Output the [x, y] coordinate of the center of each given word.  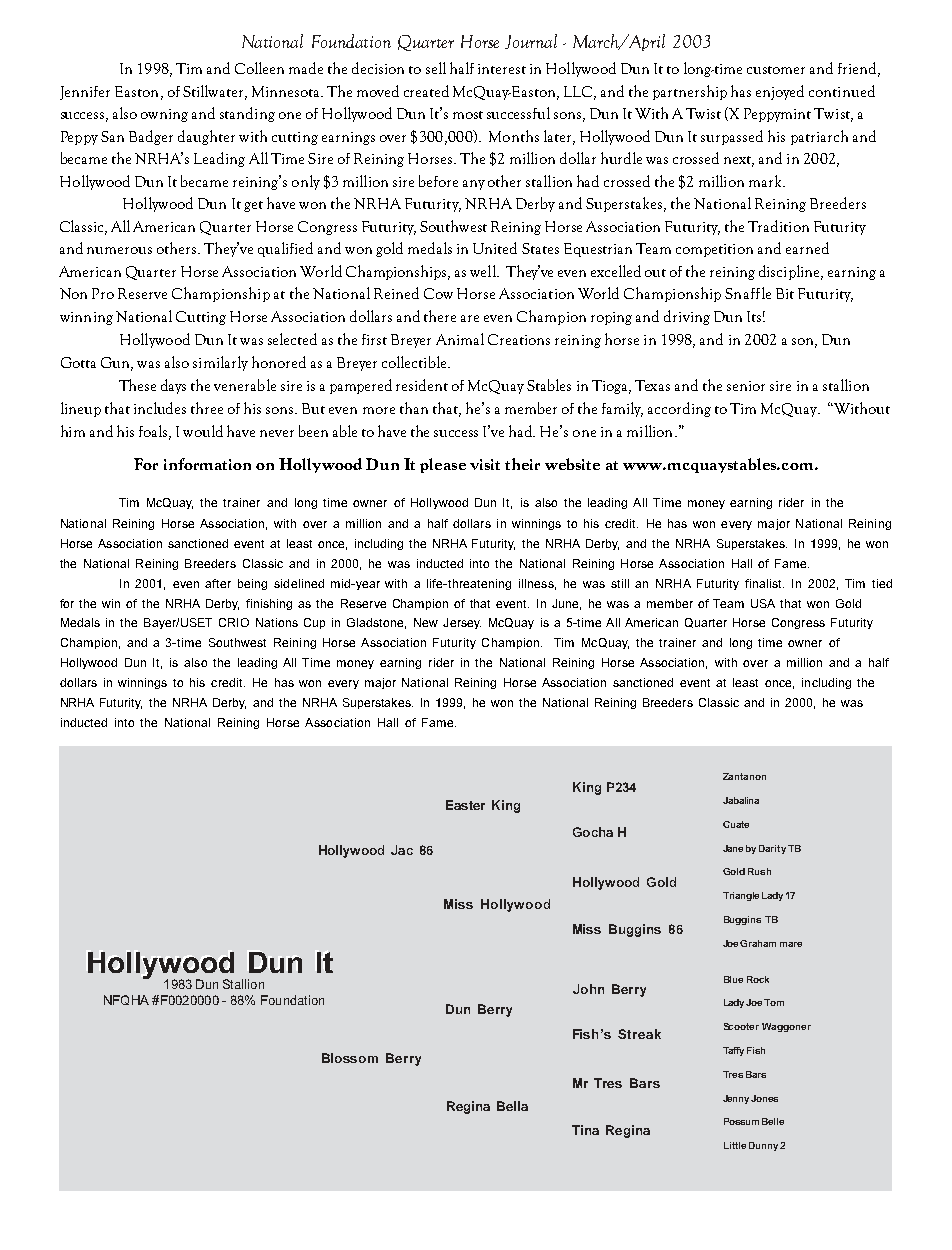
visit [485, 464]
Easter [465, 805]
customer [776, 70]
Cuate [736, 824]
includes [160, 408]
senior [746, 386]
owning [164, 115]
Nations [277, 622]
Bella [512, 1106]
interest [502, 69]
